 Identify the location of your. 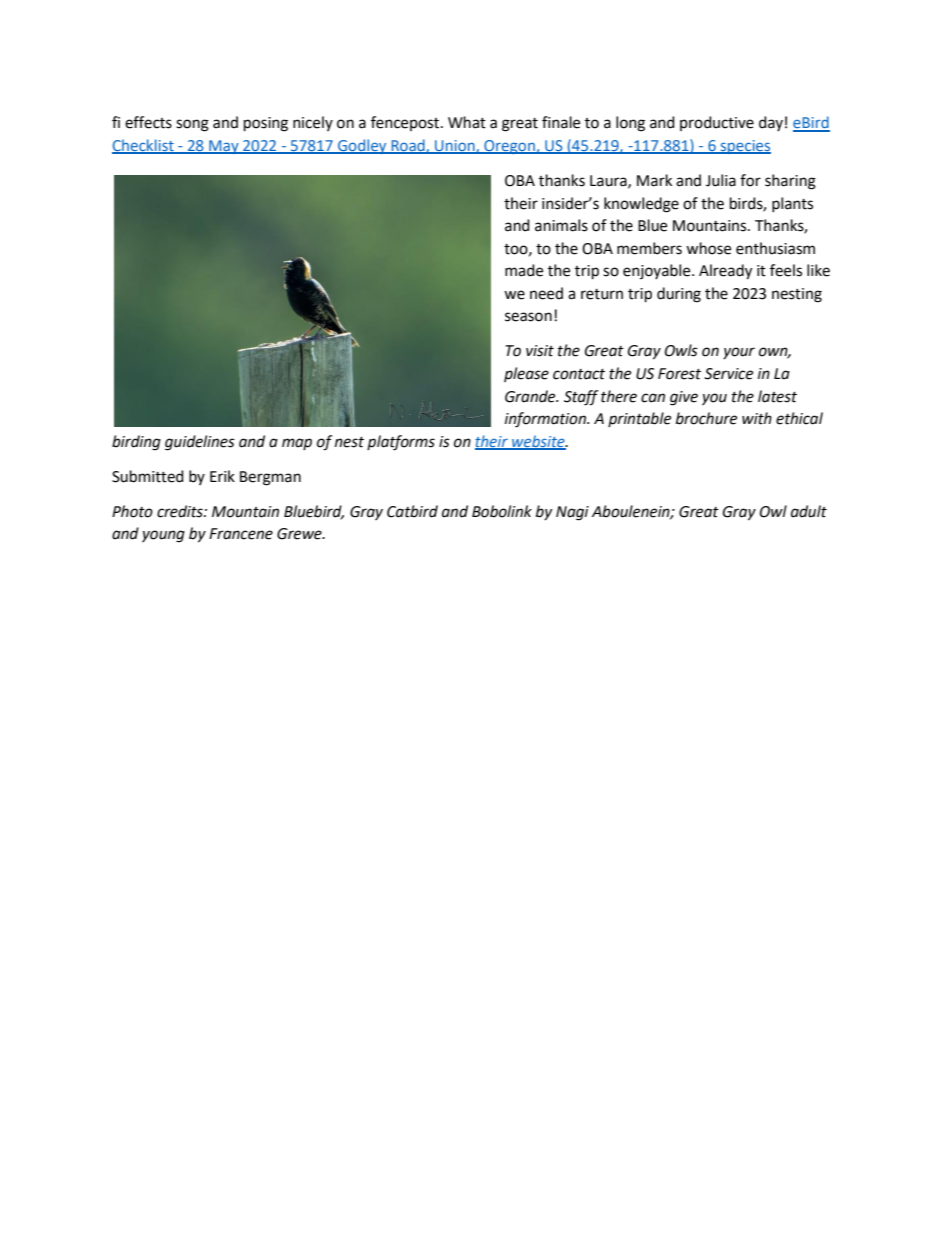
(739, 353).
